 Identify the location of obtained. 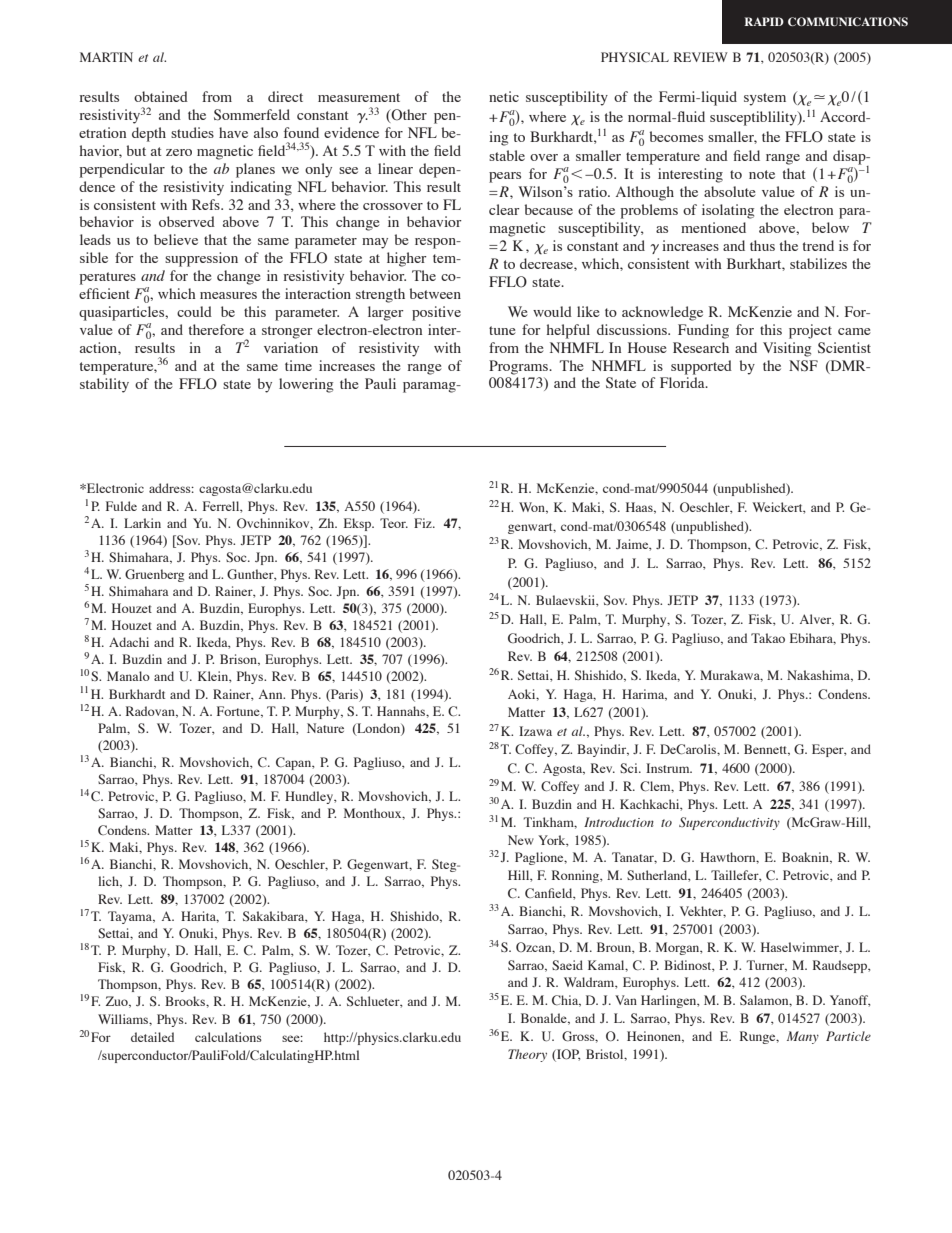
(161, 96).
